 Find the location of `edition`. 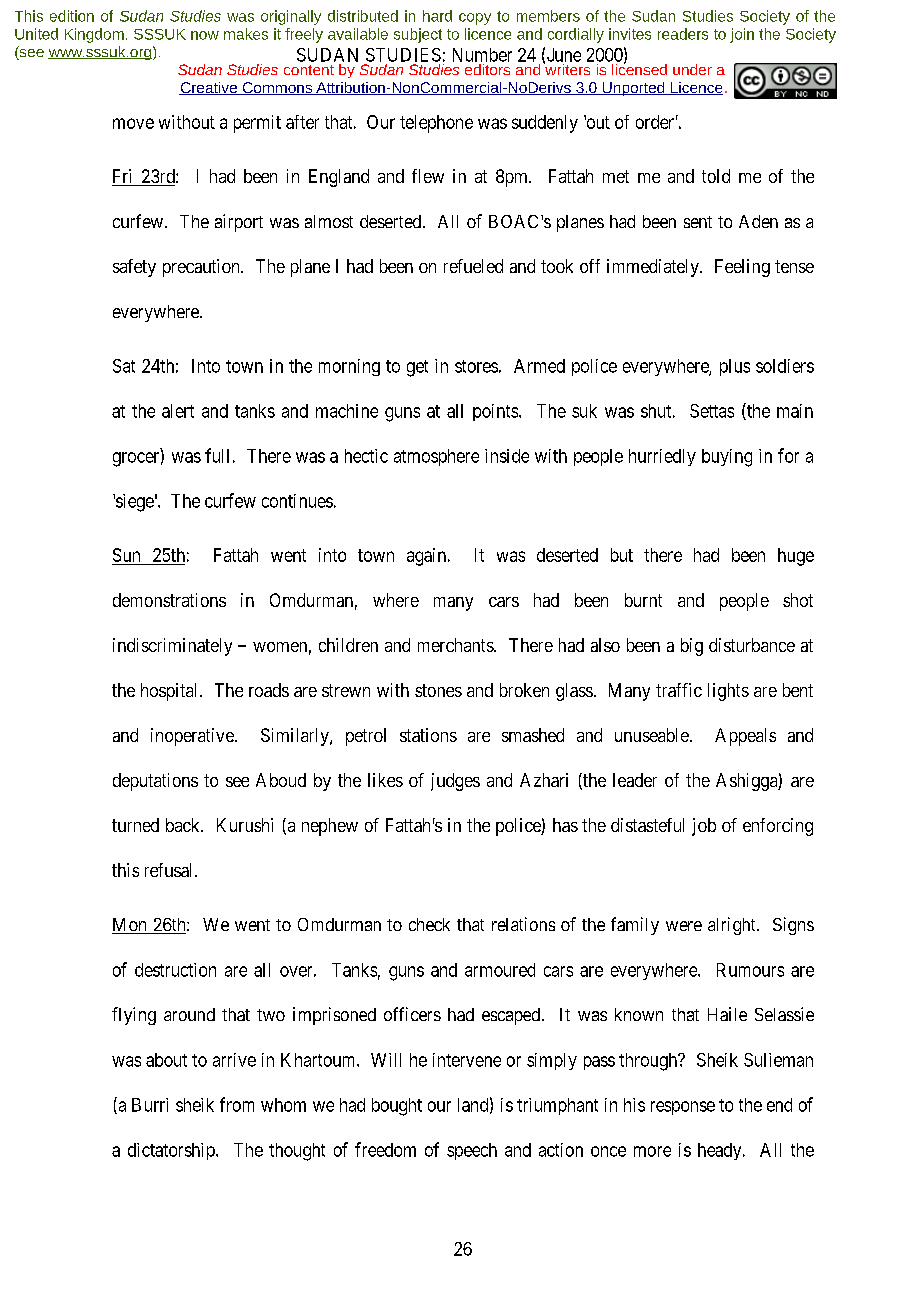

edition is located at coordinates (72, 16).
